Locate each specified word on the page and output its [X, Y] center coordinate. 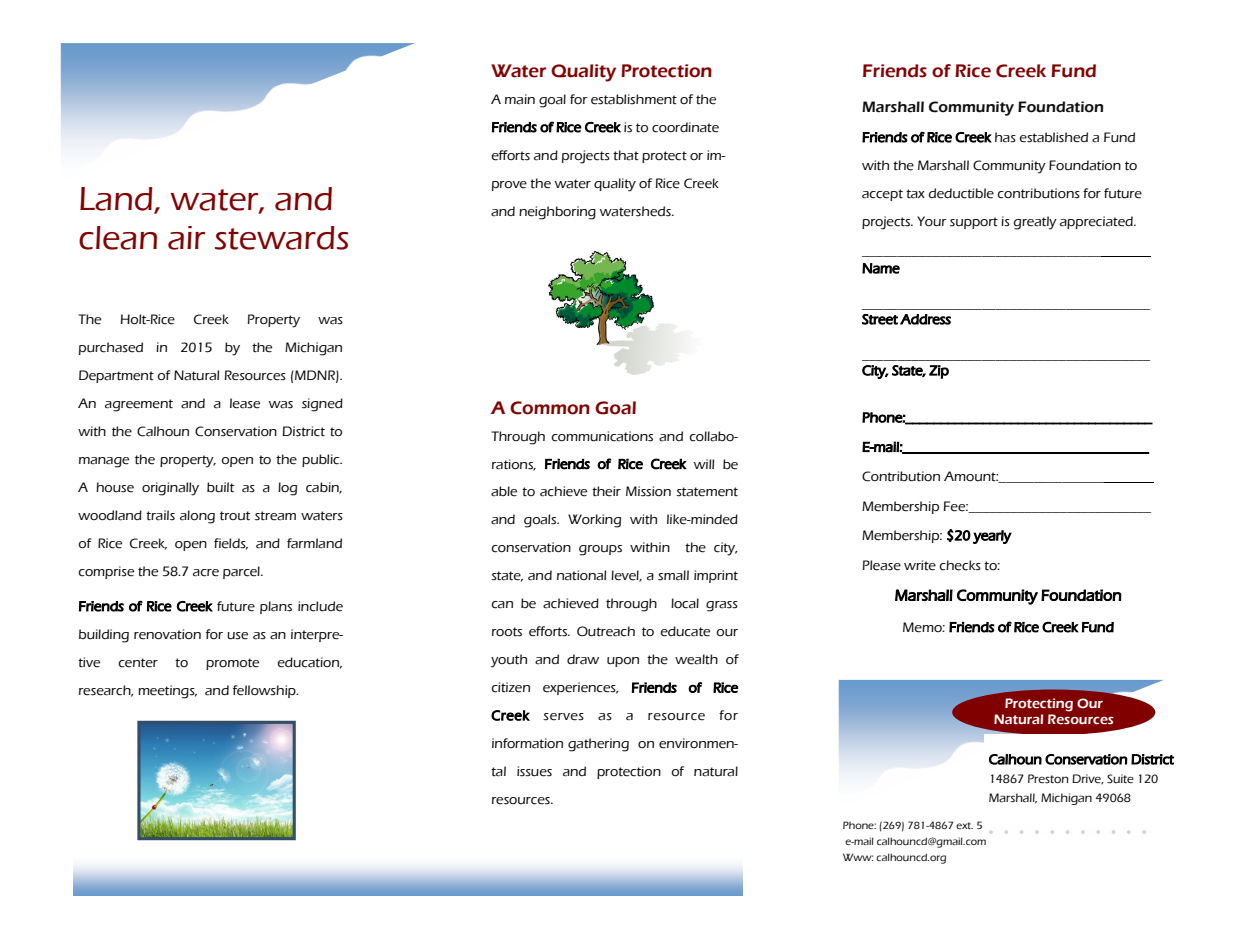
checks [960, 565]
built [220, 487]
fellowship [265, 691]
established [1053, 137]
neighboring [557, 213]
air [186, 238]
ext [964, 825]
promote [232, 664]
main [520, 99]
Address [925, 319]
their [606, 491]
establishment [634, 99]
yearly [992, 537]
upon [623, 662]
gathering [598, 745]
